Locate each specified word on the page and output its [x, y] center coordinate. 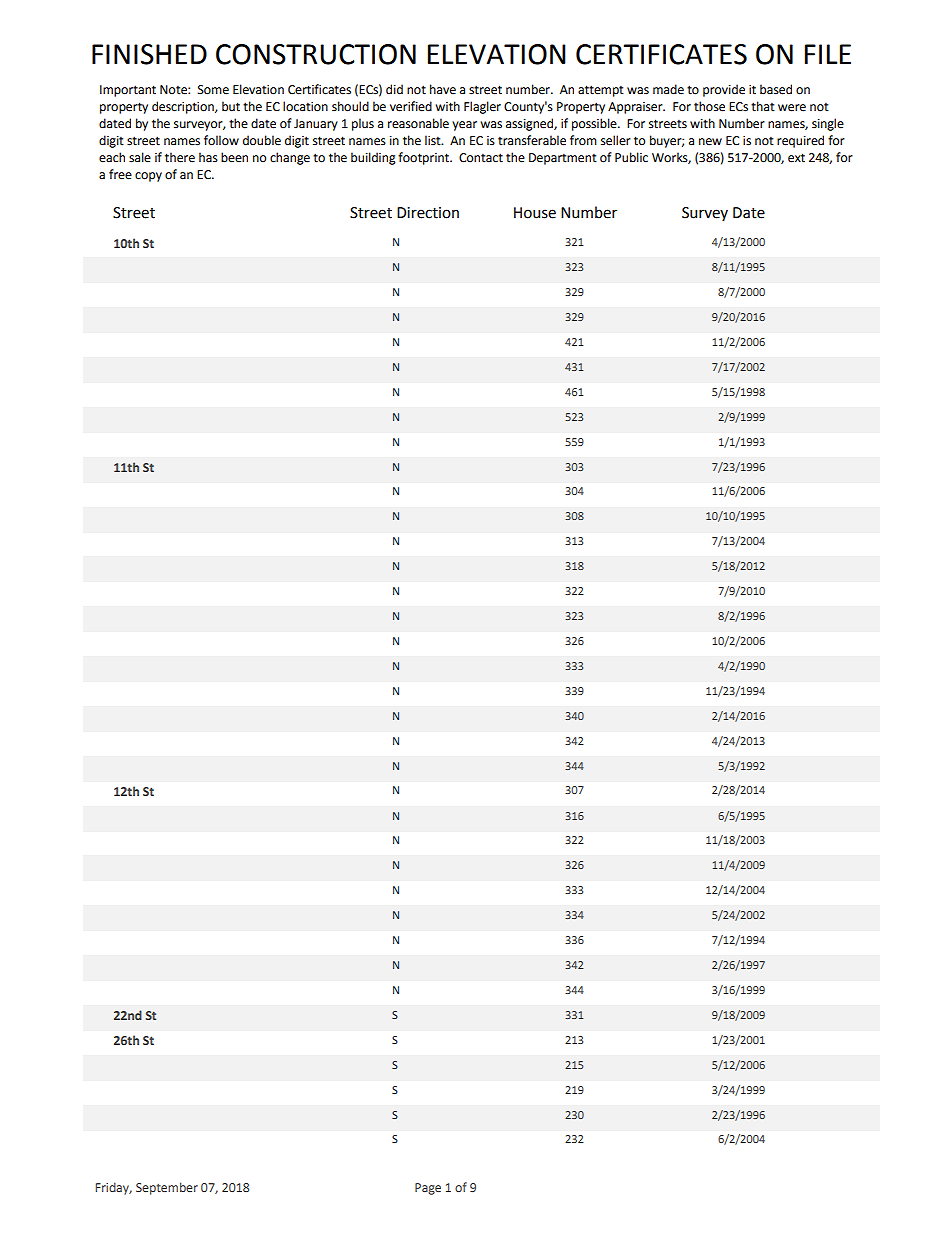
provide [724, 90]
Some [213, 90]
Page [428, 1189]
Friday [114, 1188]
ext [796, 158]
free [120, 174]
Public [631, 157]
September [167, 1188]
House [535, 213]
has [208, 157]
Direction [428, 213]
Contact [481, 158]
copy [148, 177]
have [443, 89]
